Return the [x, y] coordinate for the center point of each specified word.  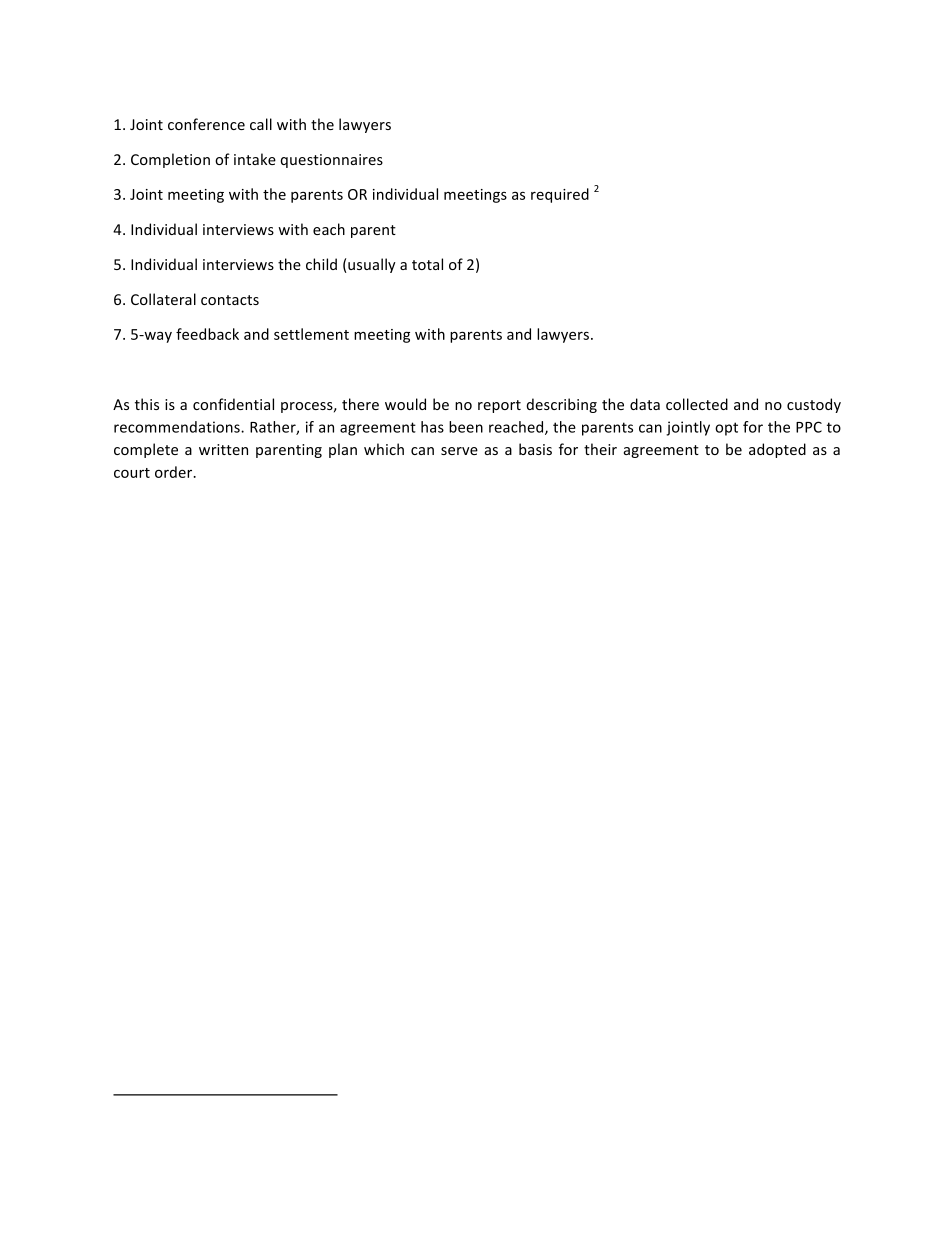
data [645, 404]
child [321, 264]
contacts [230, 300]
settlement [311, 334]
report [499, 406]
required [560, 195]
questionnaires [331, 161]
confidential [233, 404]
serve [459, 451]
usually [371, 265]
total [427, 264]
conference [206, 124]
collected [697, 404]
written [223, 449]
